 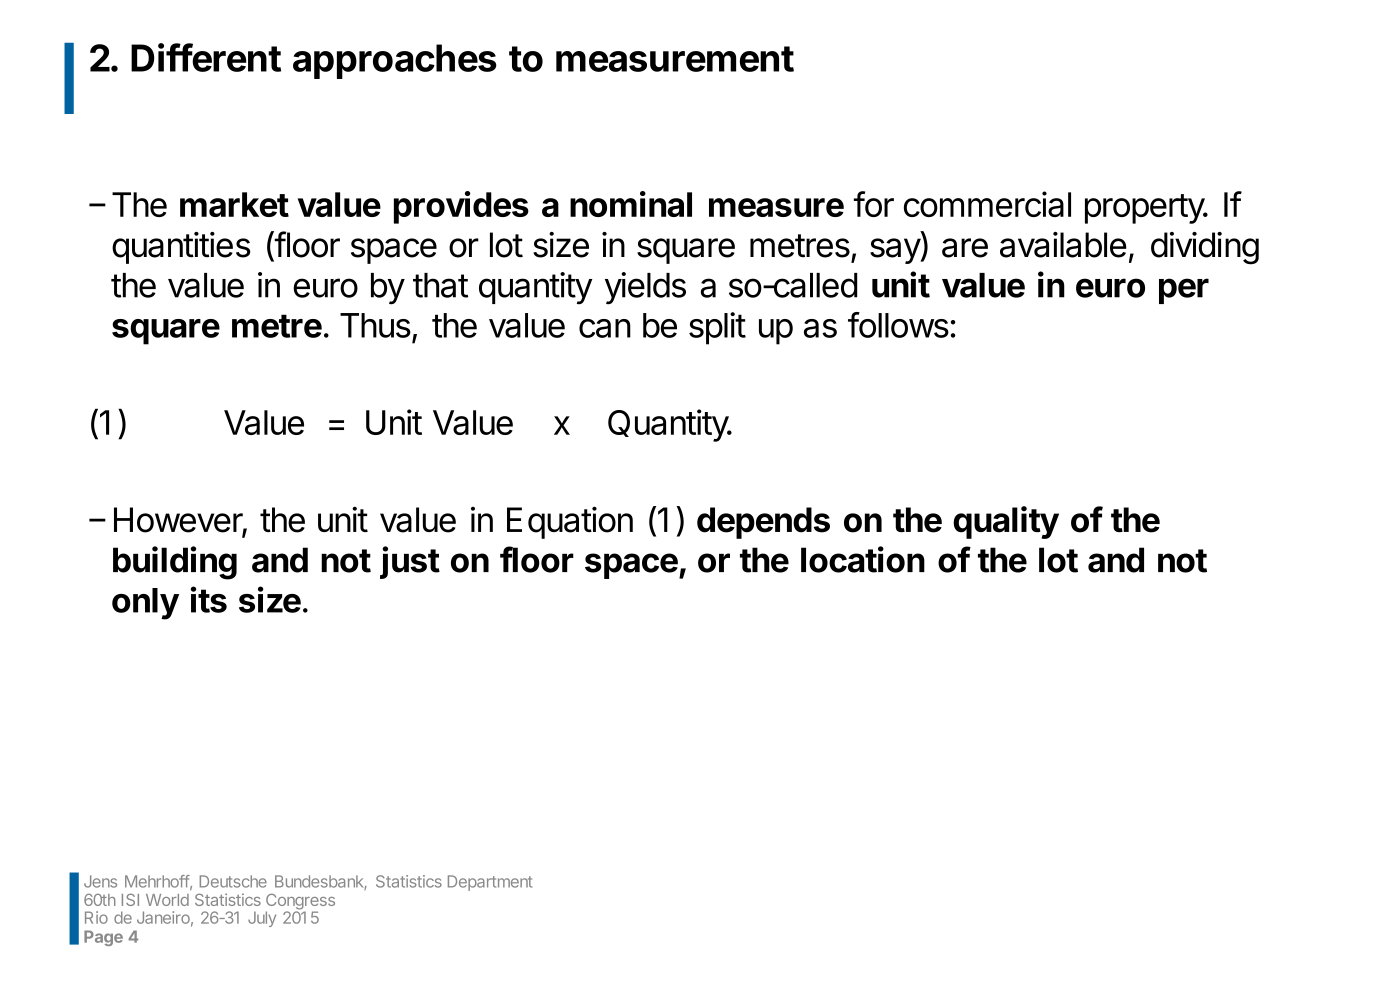 I want to click on Equation, so click(x=570, y=522).
